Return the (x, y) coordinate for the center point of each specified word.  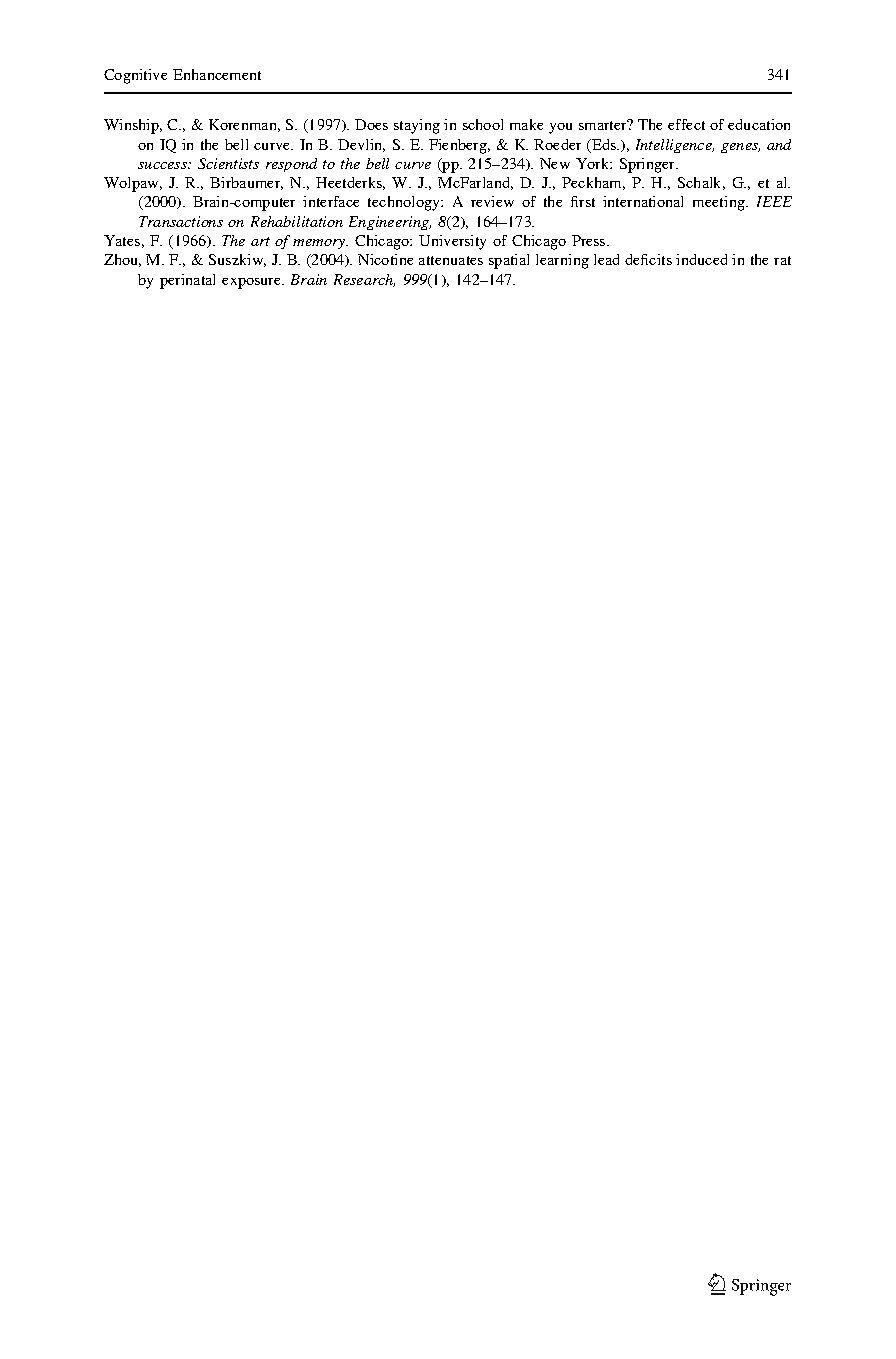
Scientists (228, 163)
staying (417, 126)
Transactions (181, 221)
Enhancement (217, 74)
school (483, 124)
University (452, 242)
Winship (132, 126)
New (555, 163)
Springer (649, 165)
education (759, 124)
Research (364, 280)
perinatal (187, 281)
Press (590, 240)
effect (686, 124)
